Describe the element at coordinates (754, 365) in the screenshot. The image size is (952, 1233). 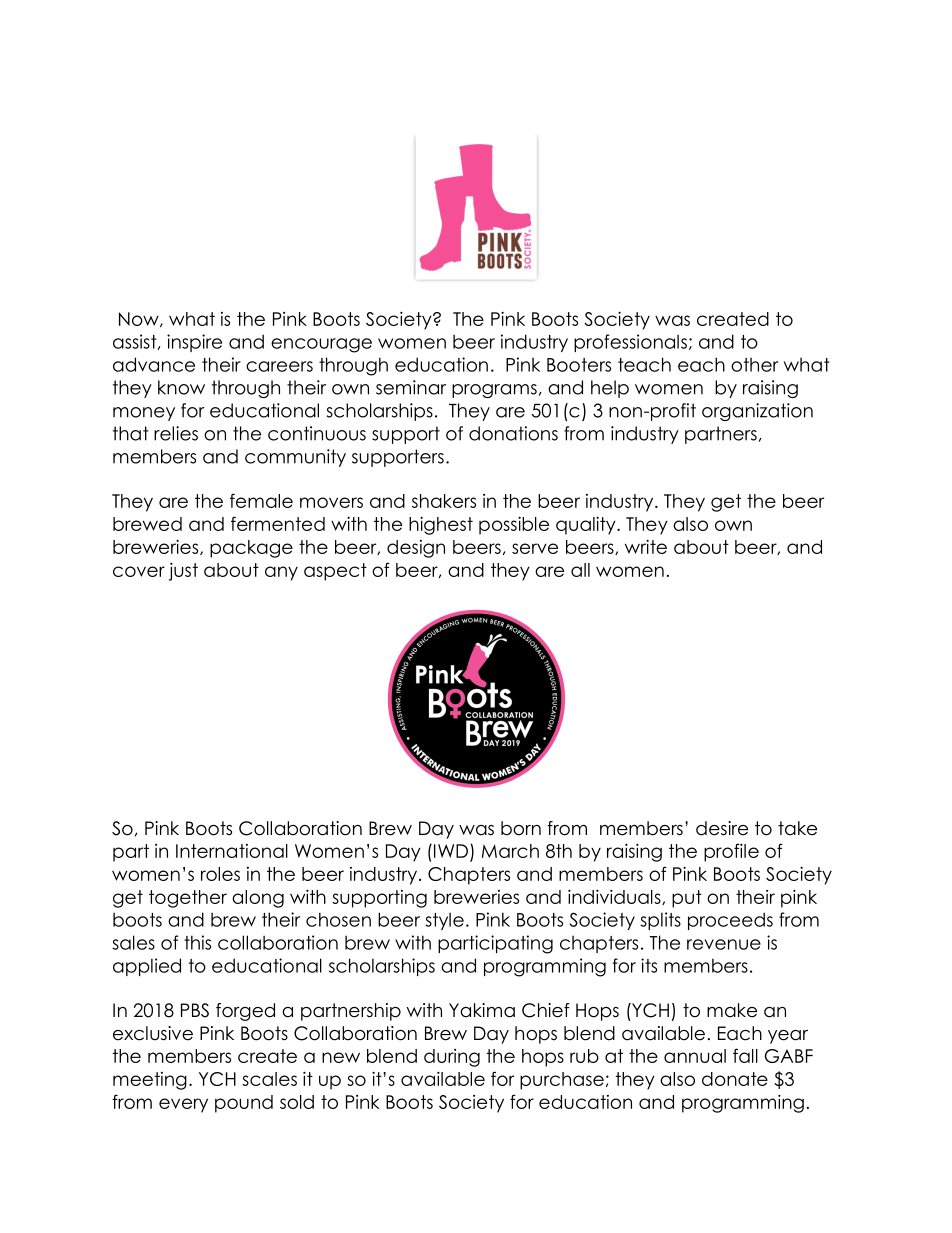
I see `other` at that location.
